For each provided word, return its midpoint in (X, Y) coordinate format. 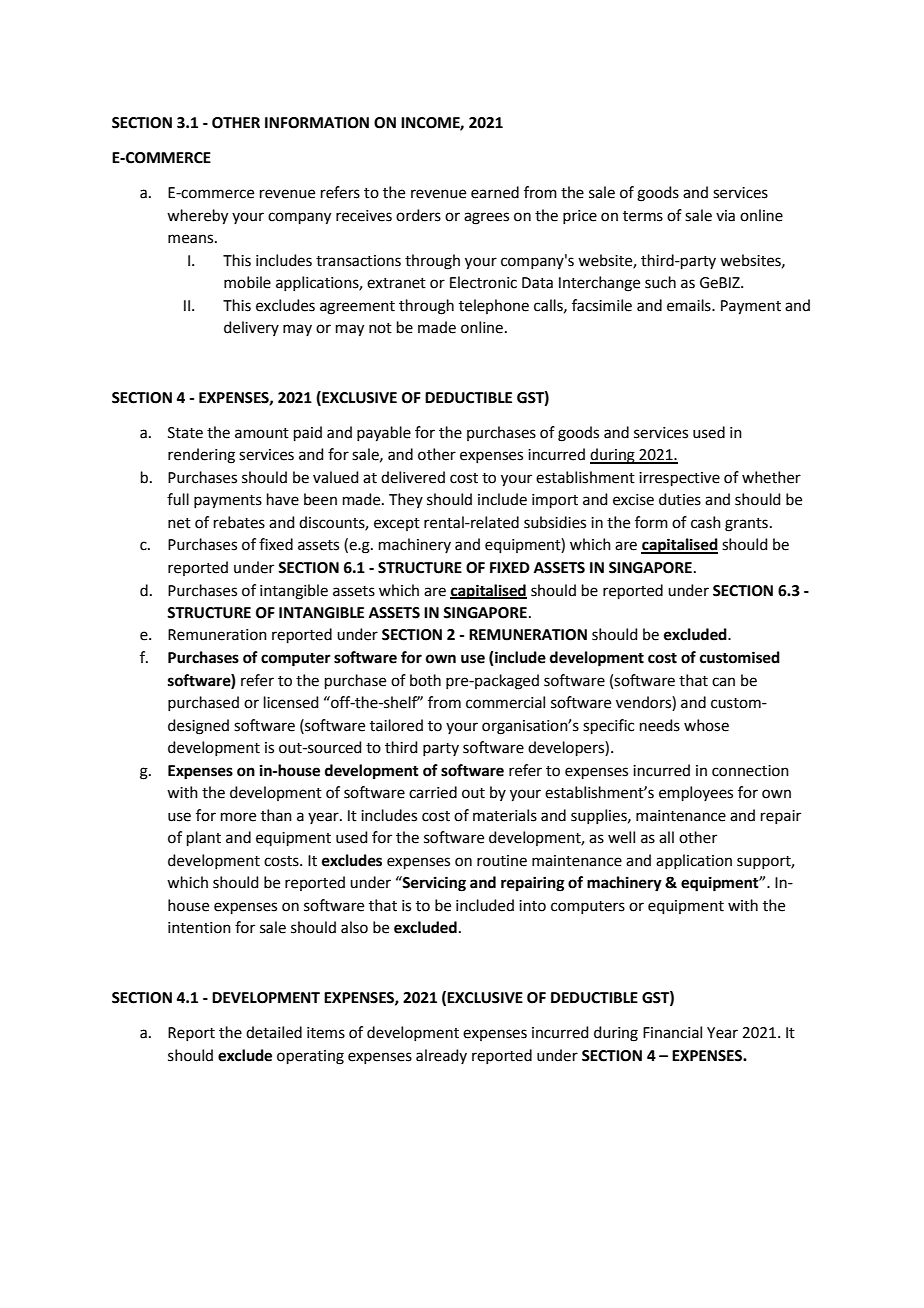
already (441, 1056)
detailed (274, 1032)
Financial (672, 1032)
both (425, 680)
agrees (486, 218)
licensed (291, 702)
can (723, 682)
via (725, 216)
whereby (197, 217)
